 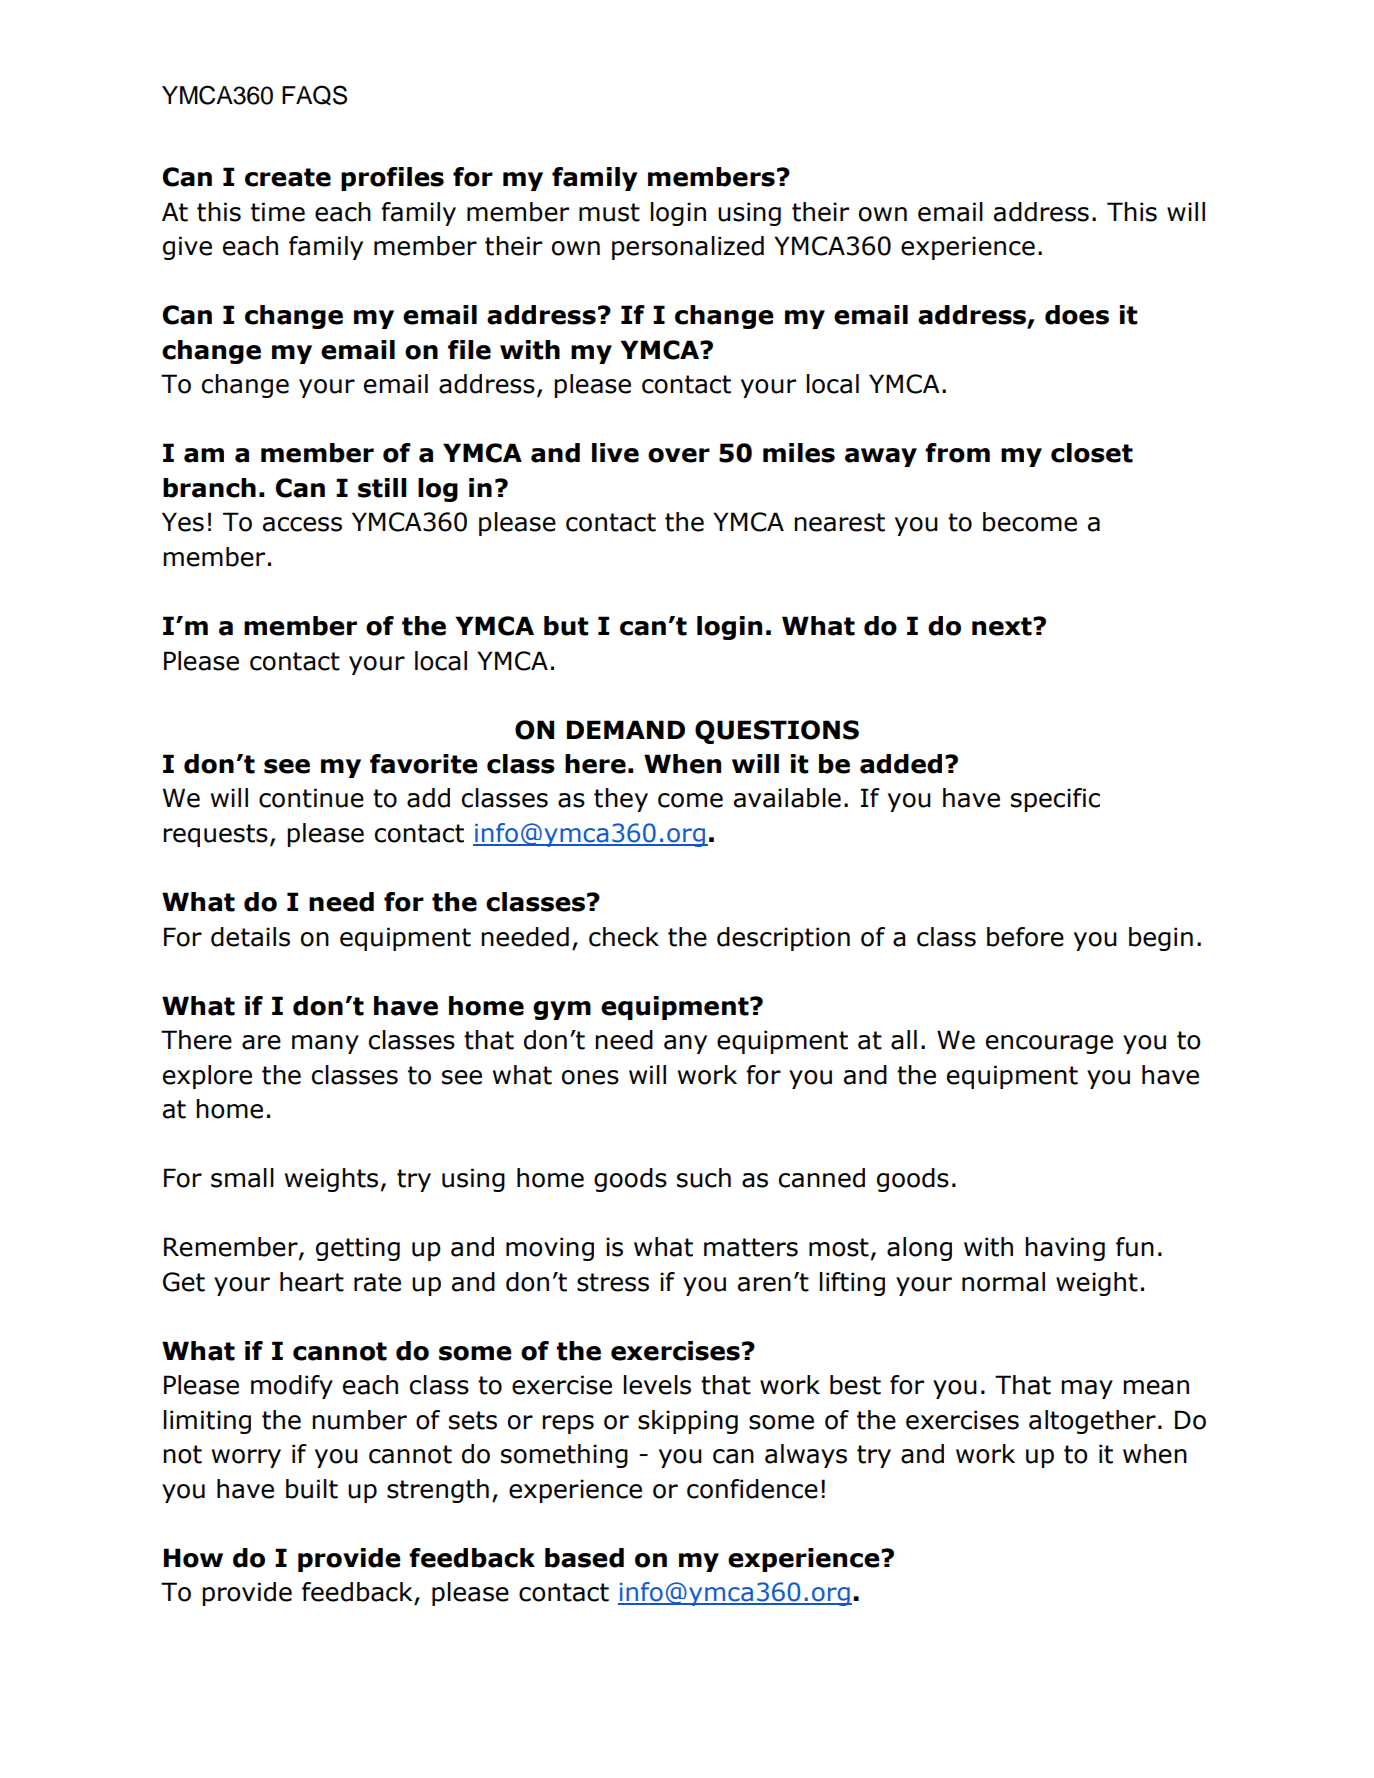 What do you see at coordinates (1077, 315) in the image?
I see `does` at bounding box center [1077, 315].
